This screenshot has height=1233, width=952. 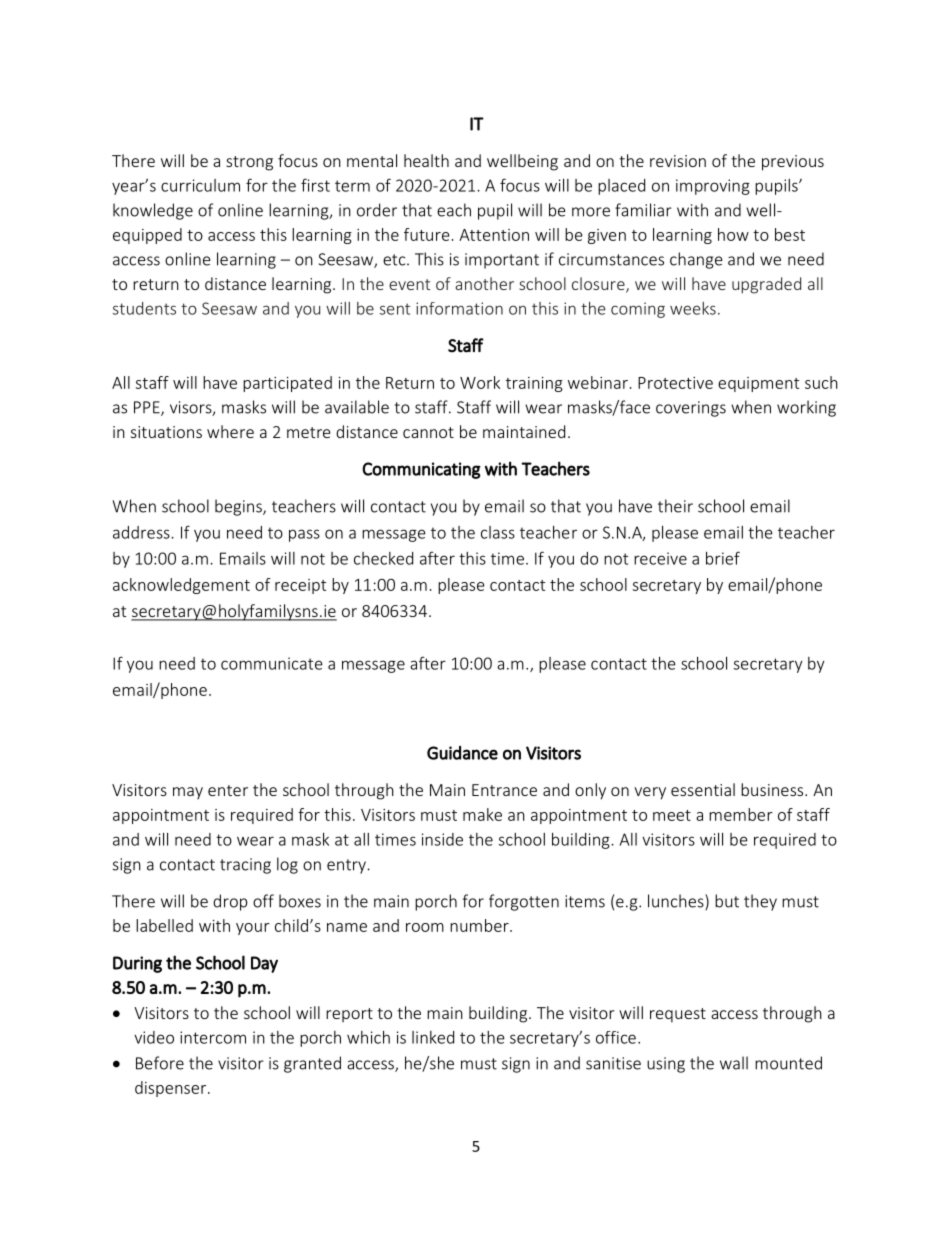 What do you see at coordinates (675, 506) in the screenshot?
I see `their` at bounding box center [675, 506].
